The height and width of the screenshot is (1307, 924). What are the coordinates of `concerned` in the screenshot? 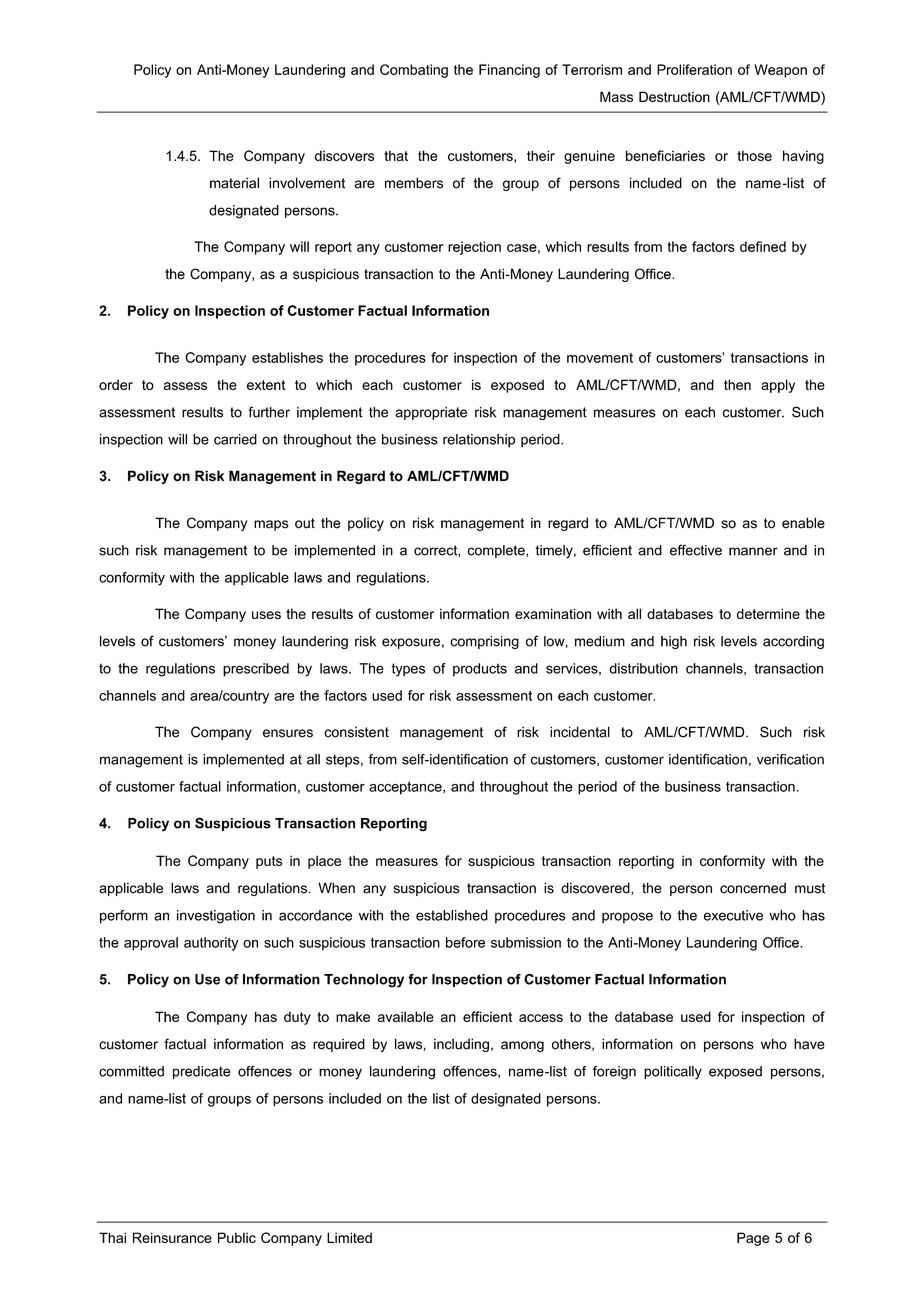 It's located at (753, 888).
